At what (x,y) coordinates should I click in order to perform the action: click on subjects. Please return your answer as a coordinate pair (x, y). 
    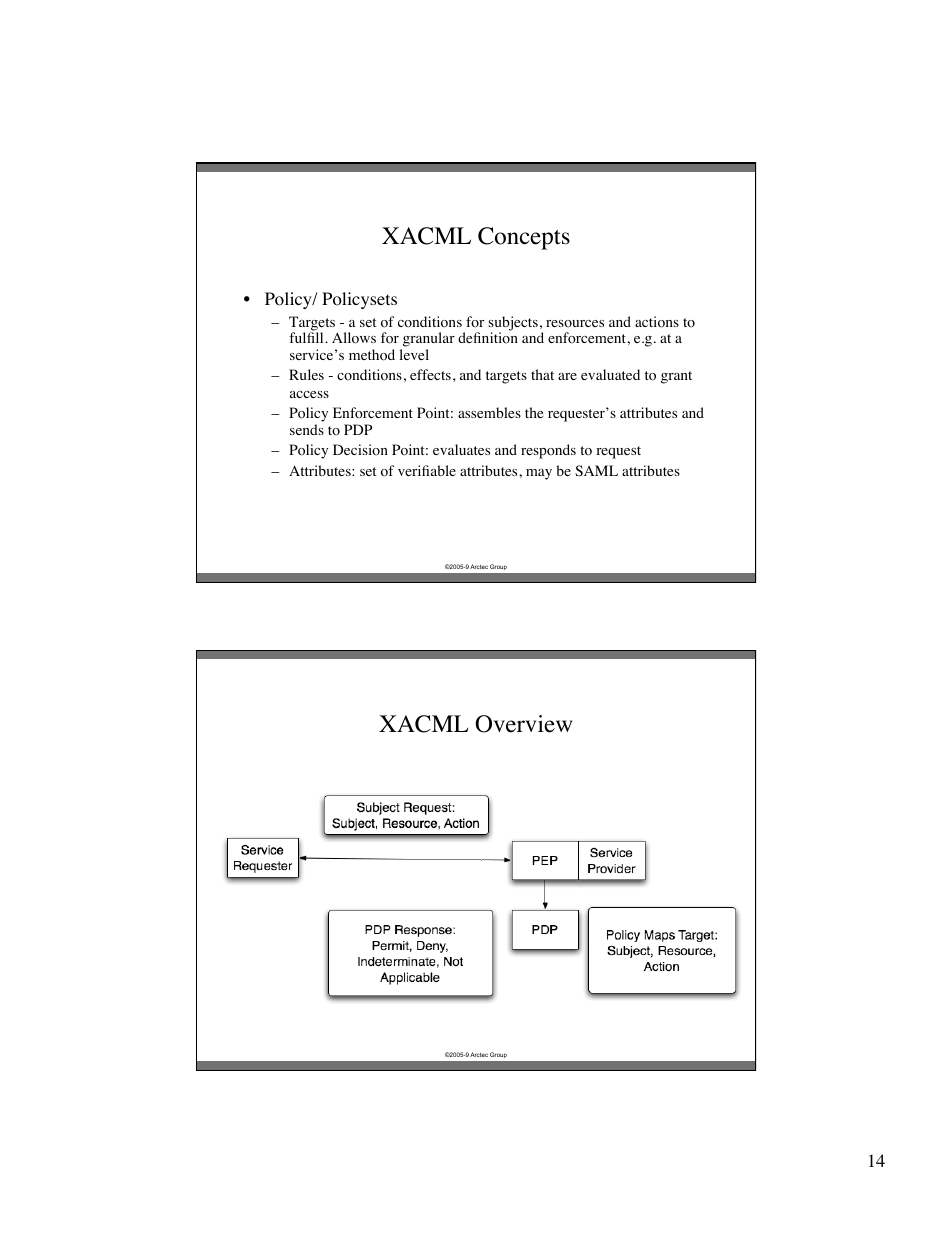
    Looking at the image, I should click on (513, 324).
